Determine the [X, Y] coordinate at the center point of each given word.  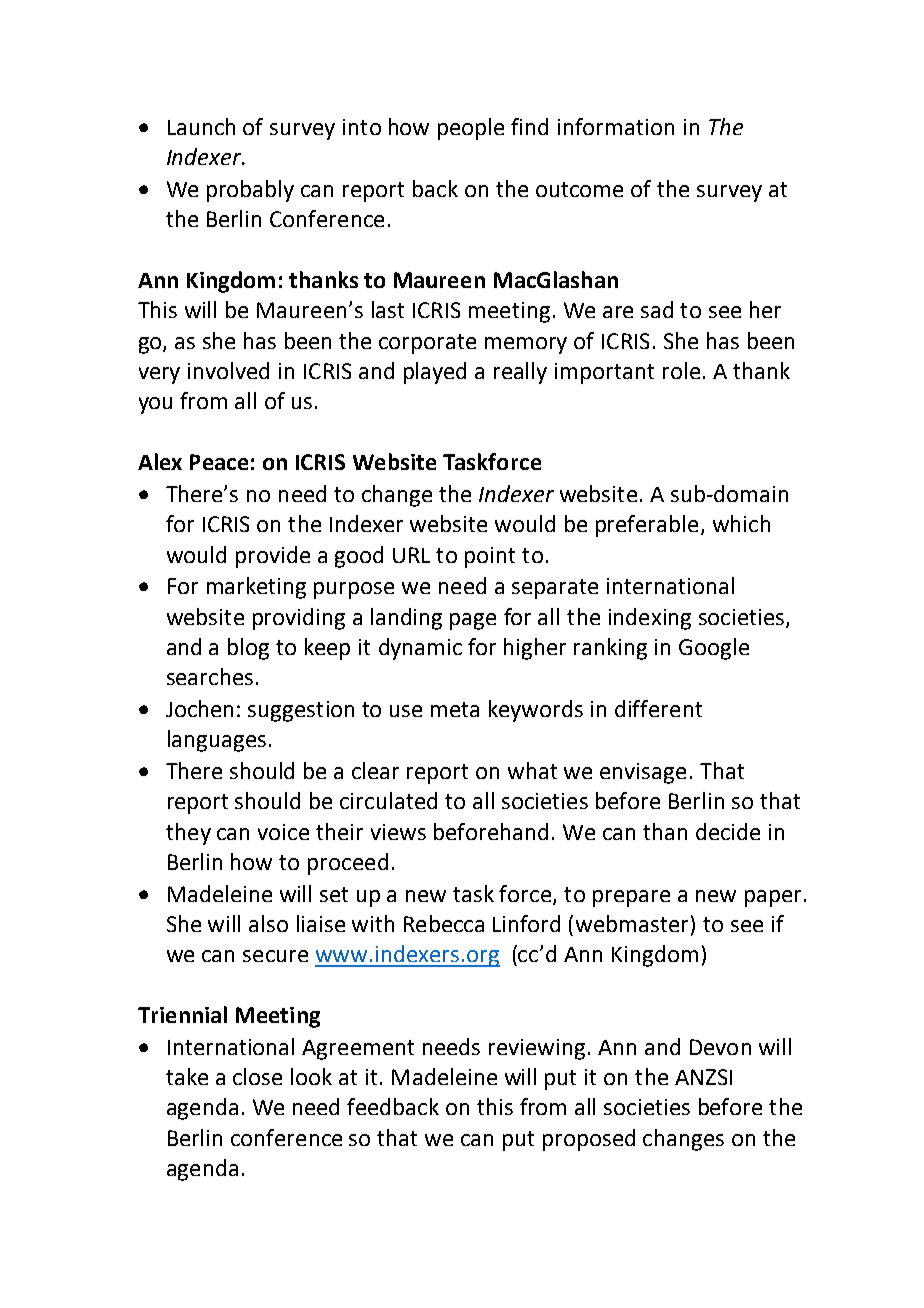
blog [248, 649]
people [471, 129]
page [473, 621]
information [616, 126]
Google [714, 649]
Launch [201, 126]
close [257, 1076]
